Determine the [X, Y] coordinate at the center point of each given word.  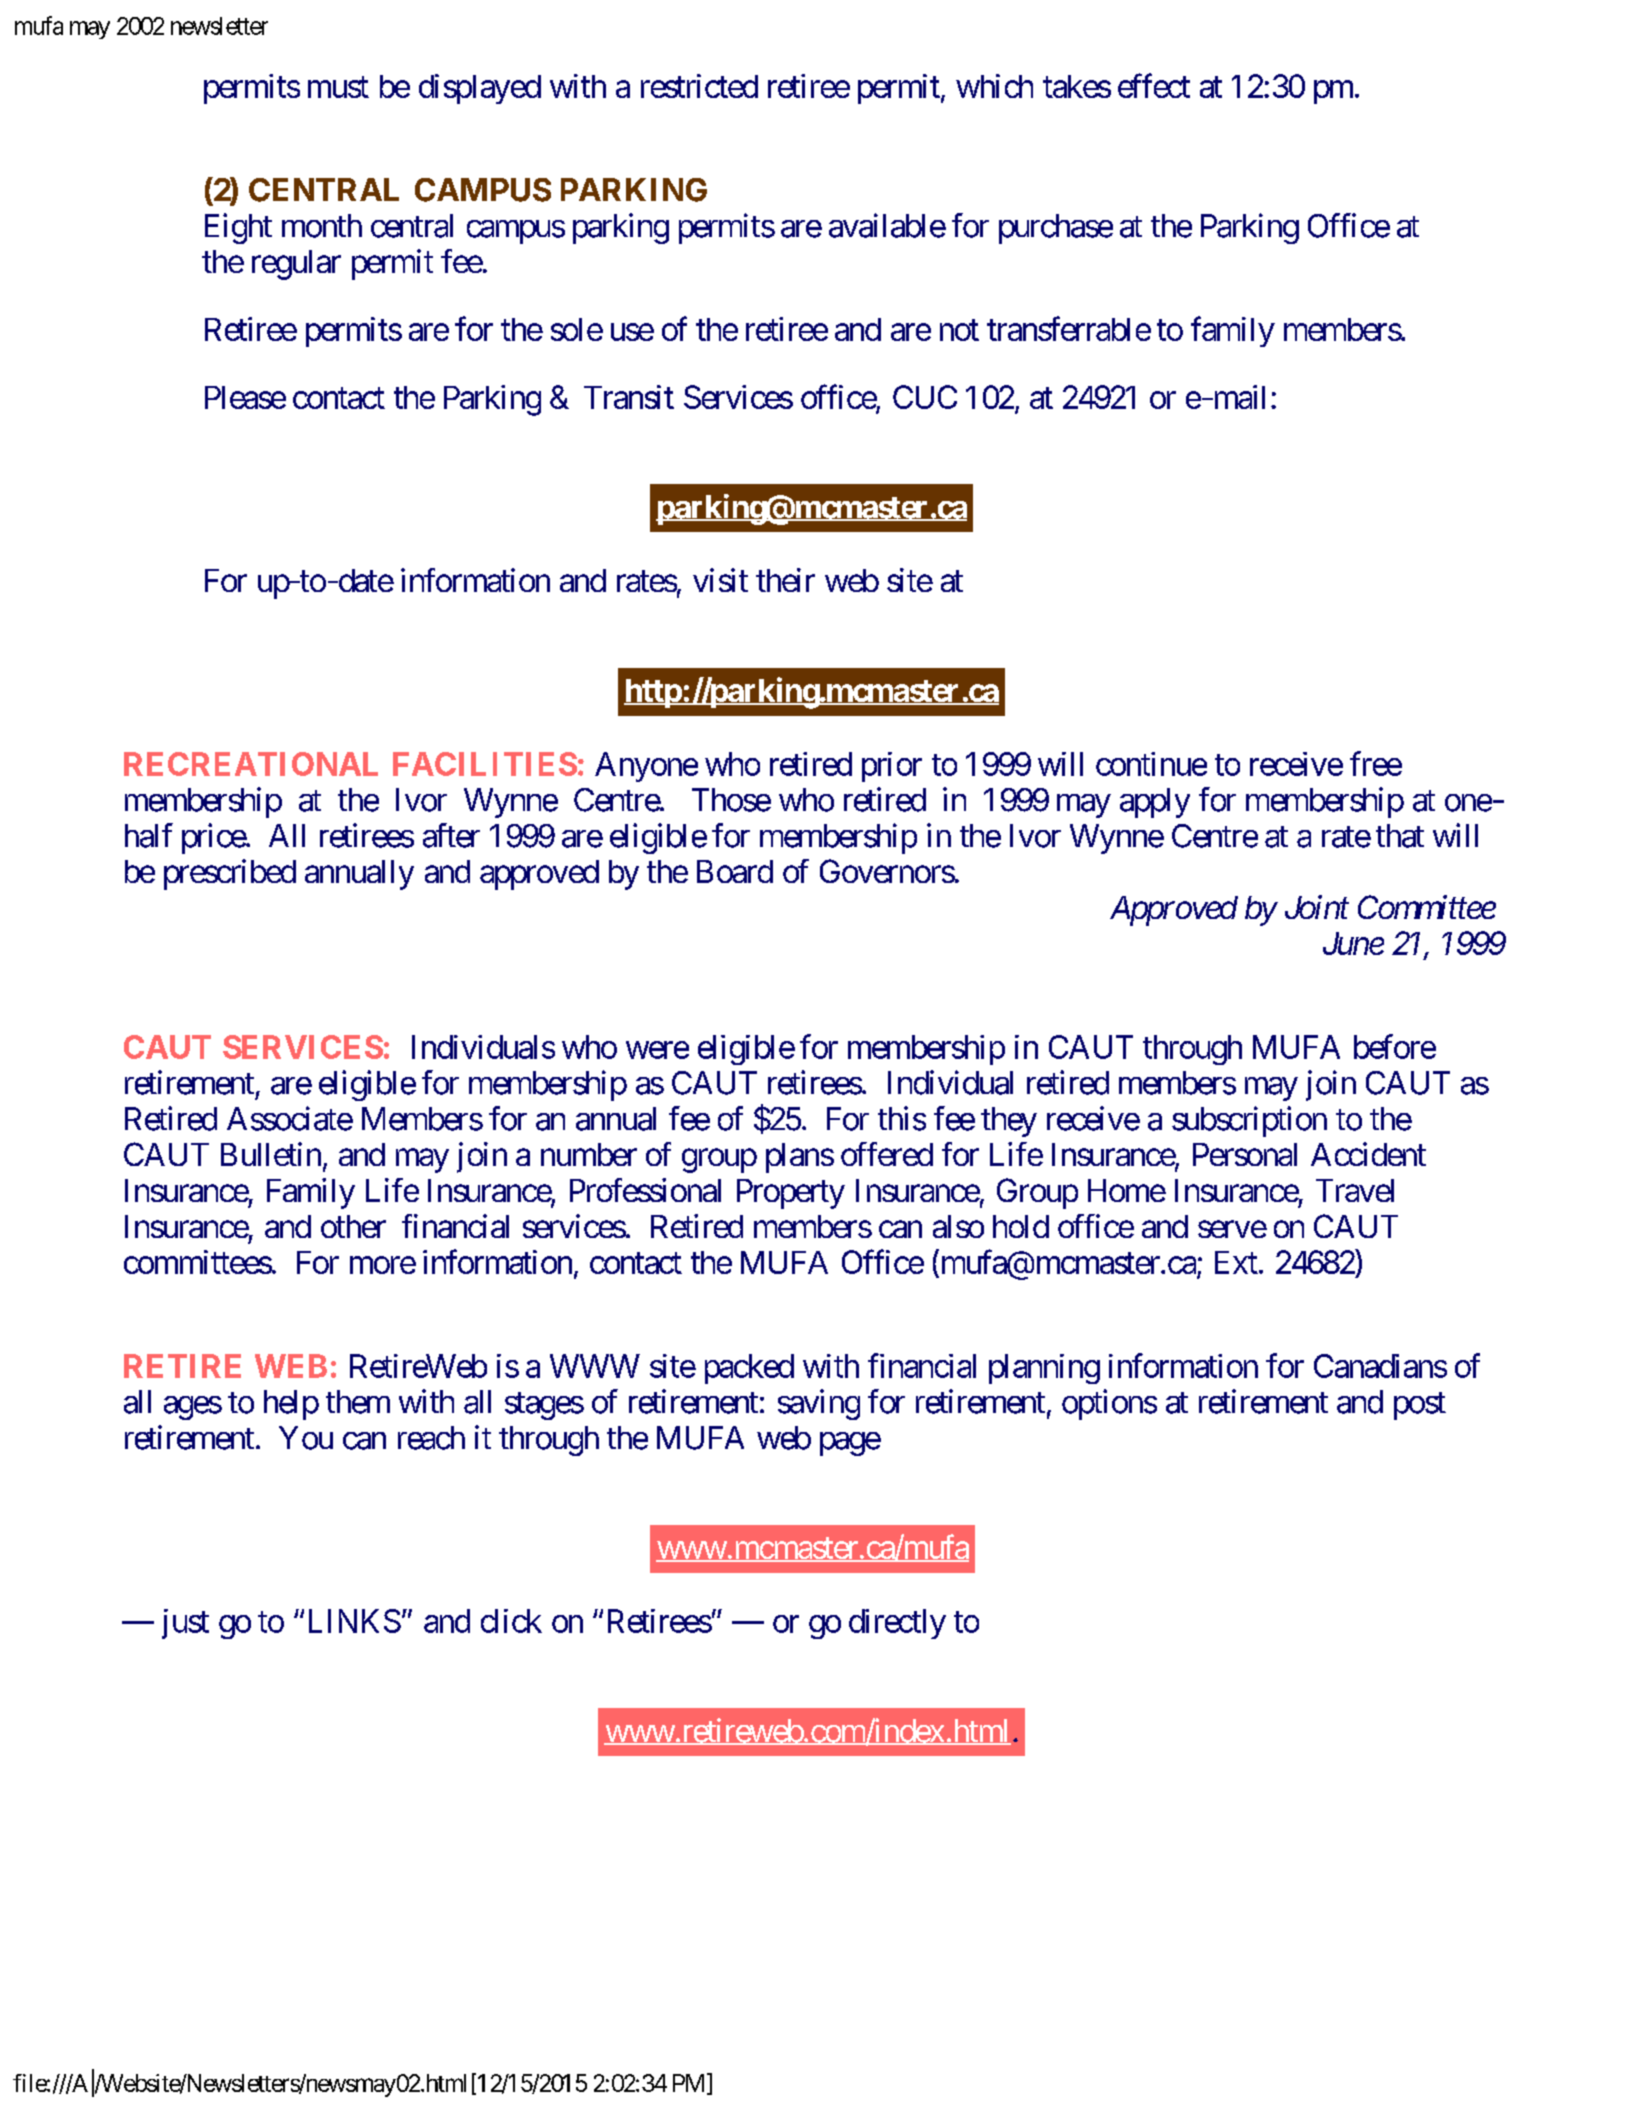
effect [1154, 85]
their [785, 580]
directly [897, 1624]
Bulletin [271, 1154]
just [185, 1624]
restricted [699, 86]
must [338, 87]
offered [887, 1154]
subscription [1249, 1121]
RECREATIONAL [251, 764]
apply [1155, 803]
